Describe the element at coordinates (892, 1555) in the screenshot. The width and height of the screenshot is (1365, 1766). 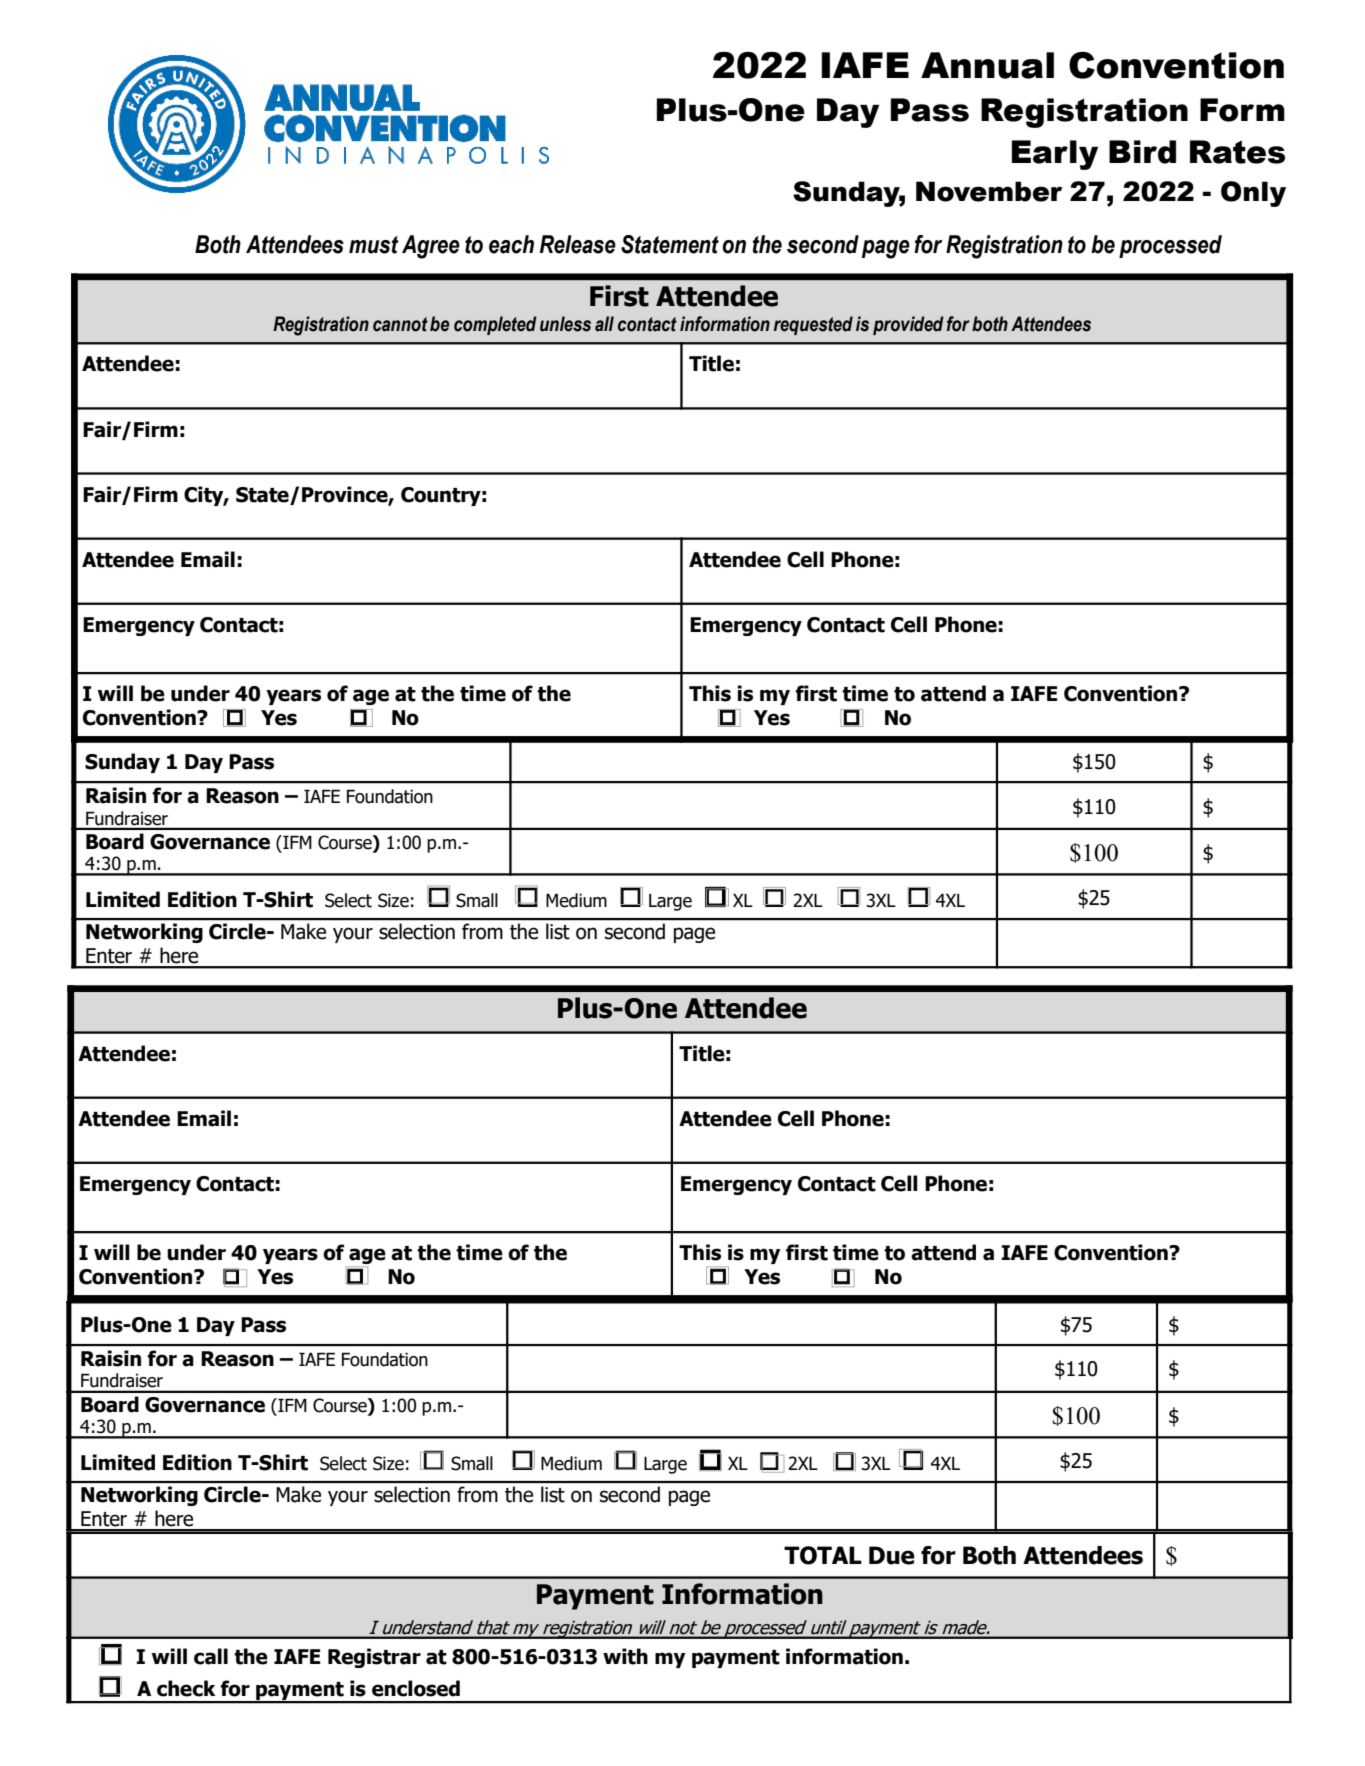
I see `Due` at that location.
